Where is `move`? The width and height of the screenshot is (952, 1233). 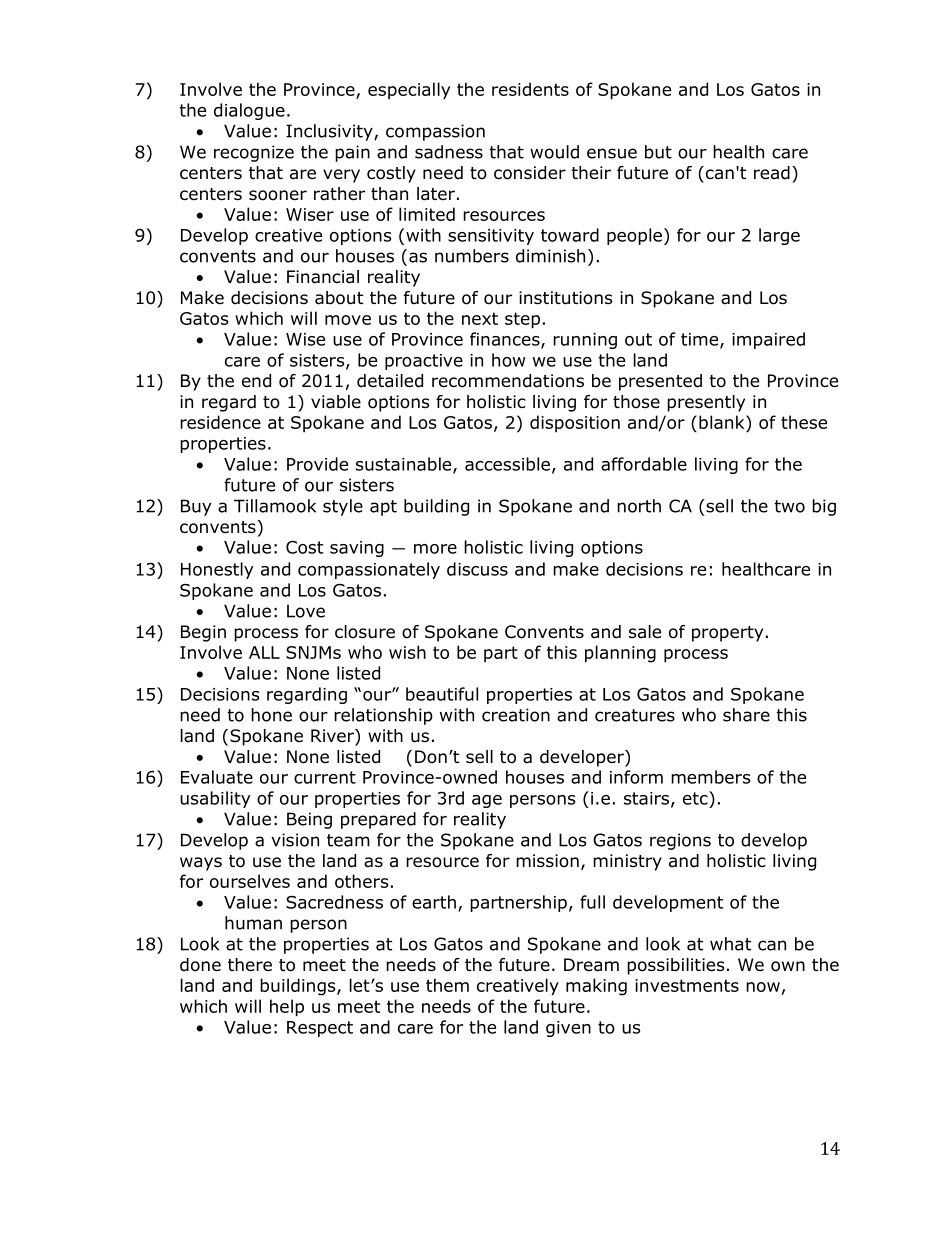
move is located at coordinates (348, 320).
